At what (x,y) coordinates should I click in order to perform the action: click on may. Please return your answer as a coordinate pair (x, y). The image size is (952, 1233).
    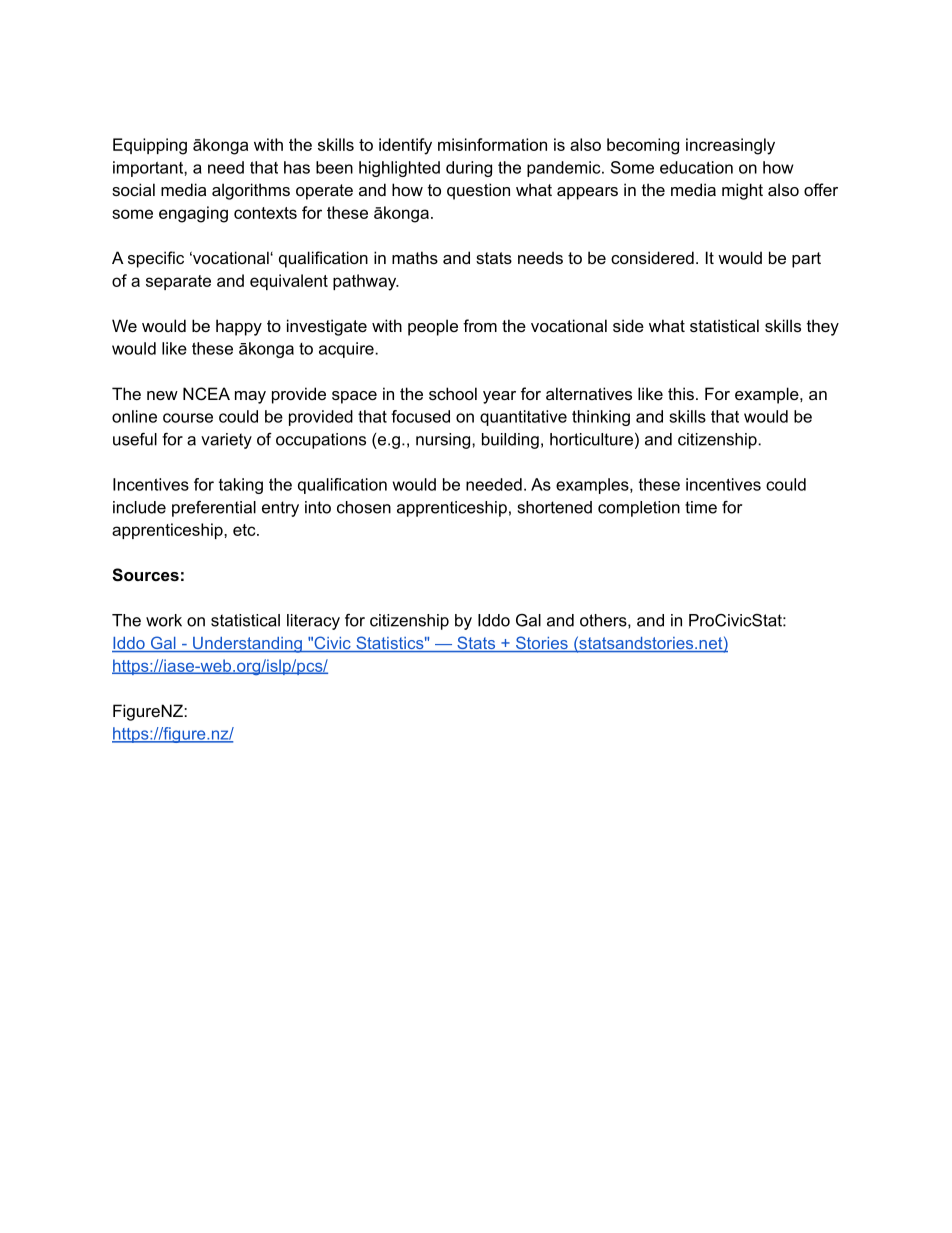
    Looking at the image, I should click on (250, 397).
